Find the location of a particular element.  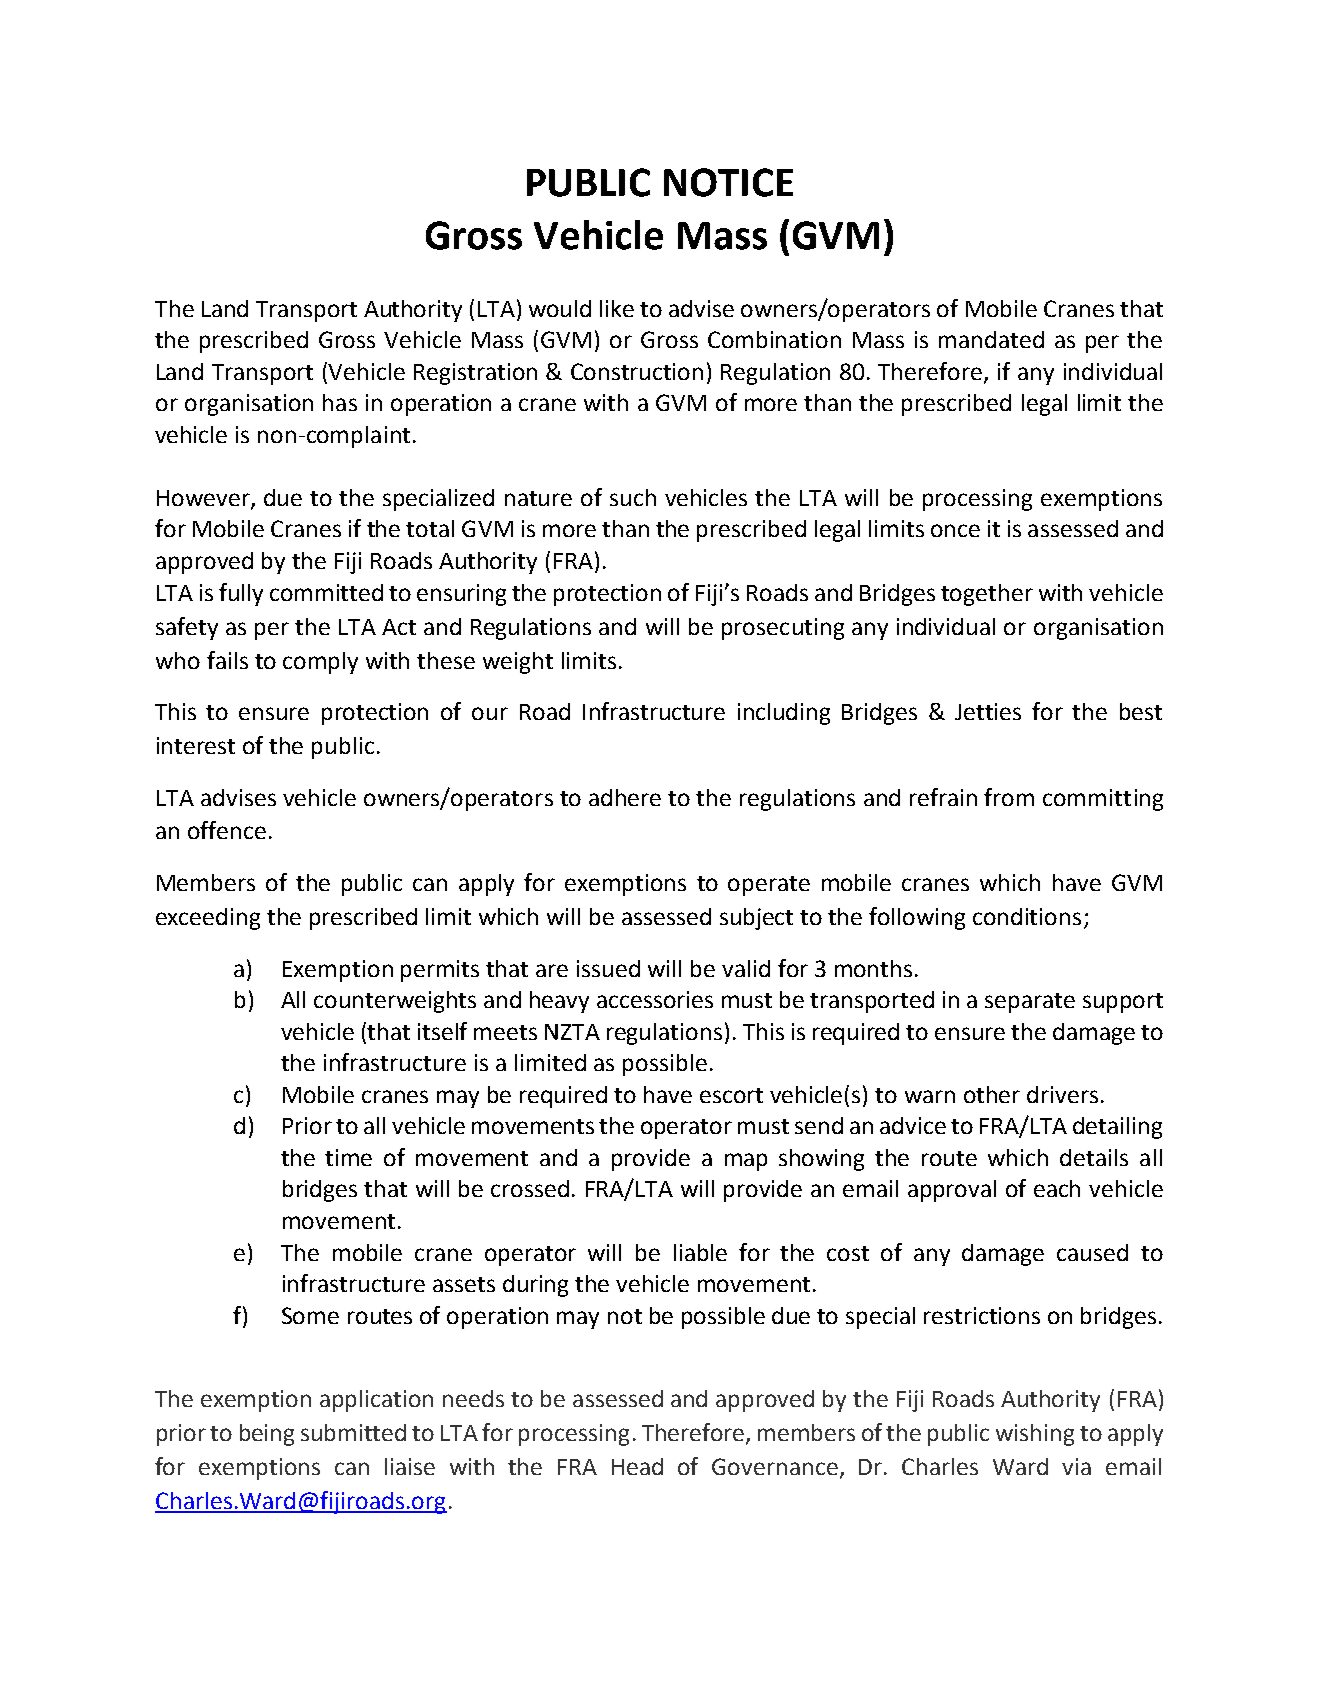

offence is located at coordinates (227, 830).
